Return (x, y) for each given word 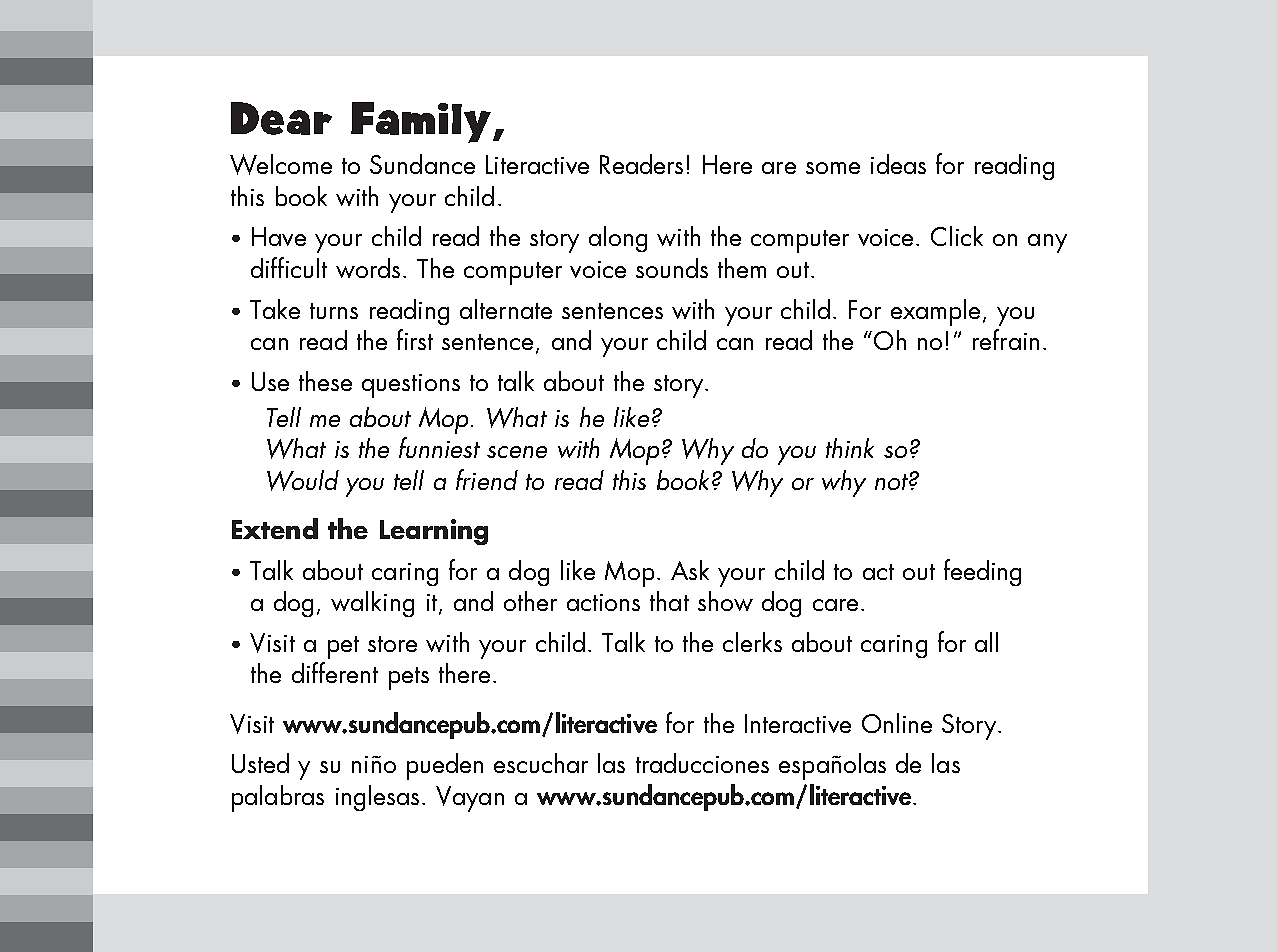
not (892, 482)
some (833, 168)
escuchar (541, 763)
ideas (898, 164)
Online (897, 723)
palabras (278, 798)
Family (422, 122)
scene (517, 452)
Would (303, 480)
